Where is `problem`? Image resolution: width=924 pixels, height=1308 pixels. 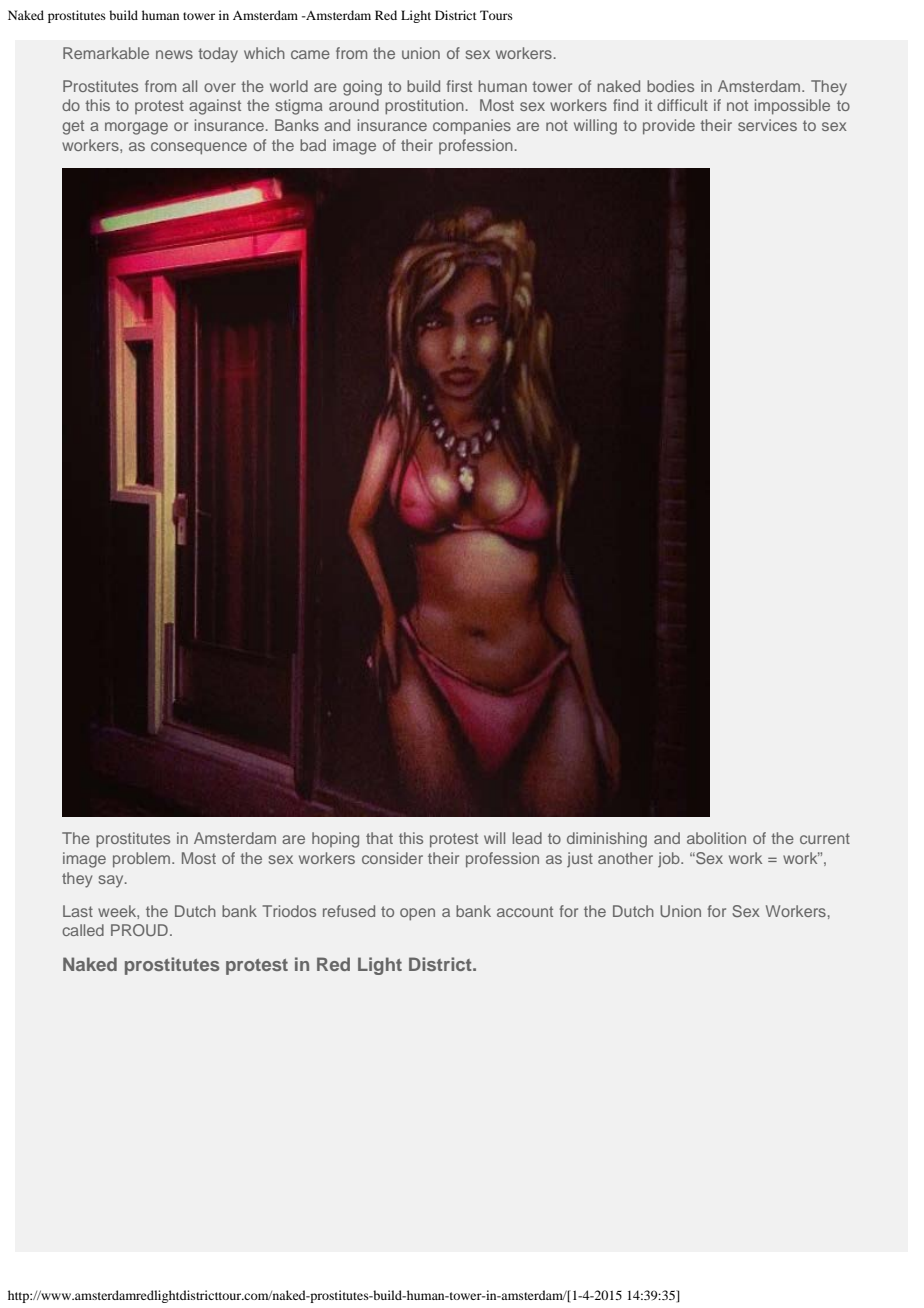 problem is located at coordinates (143, 860).
